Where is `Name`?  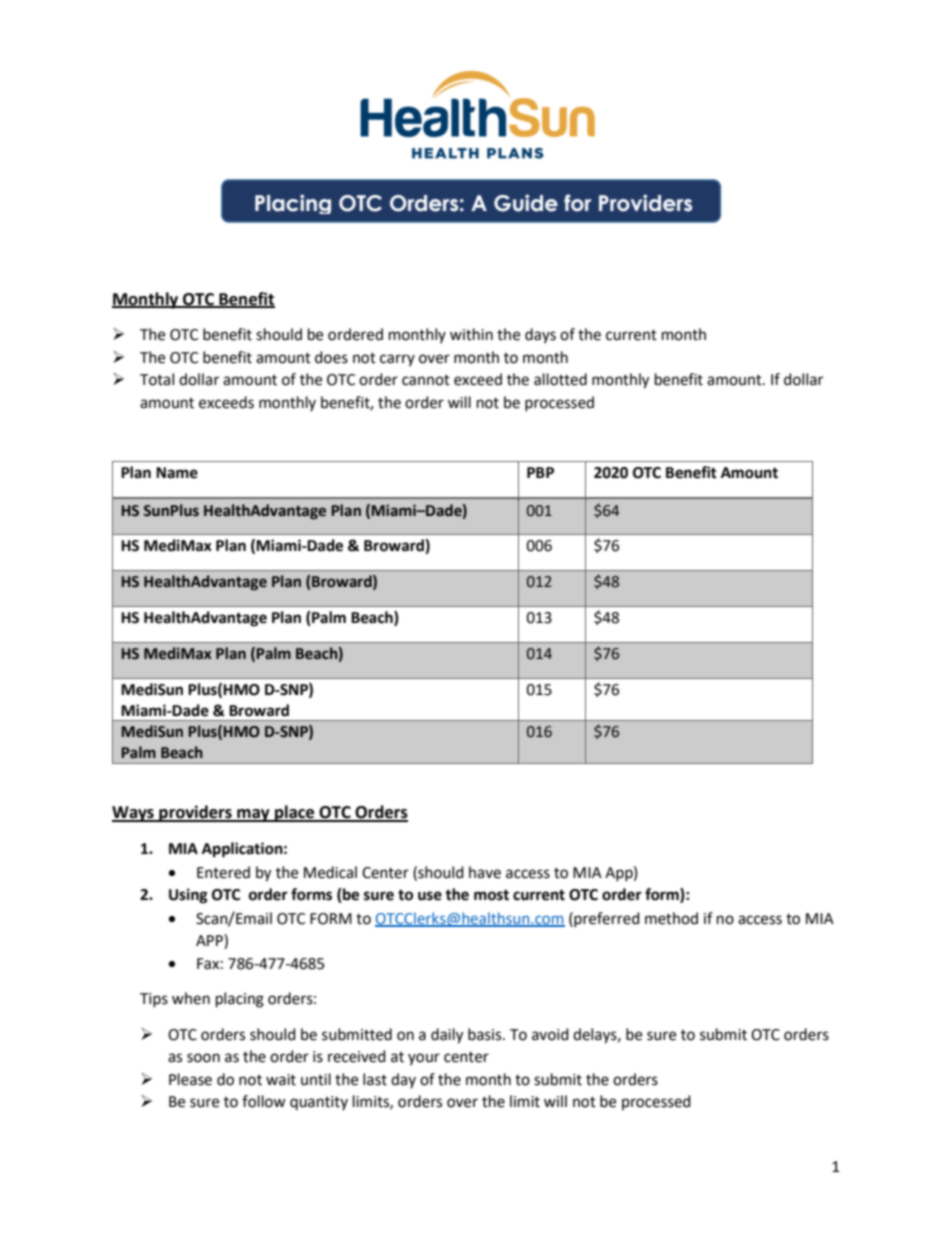 Name is located at coordinates (177, 473).
